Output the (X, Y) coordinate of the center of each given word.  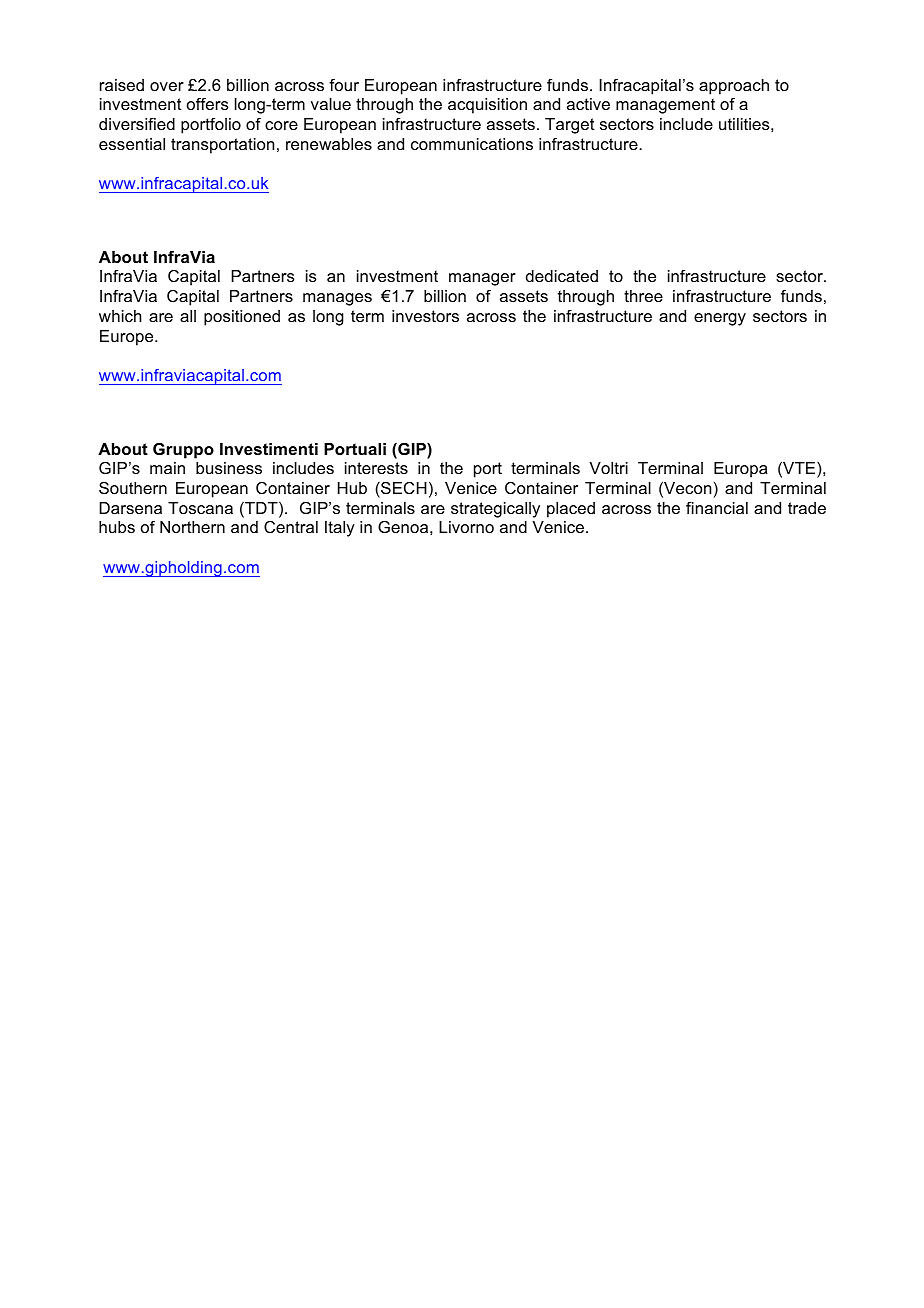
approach (734, 87)
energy (720, 319)
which (120, 316)
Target (570, 126)
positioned (242, 318)
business (229, 468)
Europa (740, 470)
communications (472, 144)
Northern (192, 527)
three (643, 296)
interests (376, 468)
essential (132, 144)
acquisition (487, 106)
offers (208, 104)
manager (482, 279)
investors (425, 316)
